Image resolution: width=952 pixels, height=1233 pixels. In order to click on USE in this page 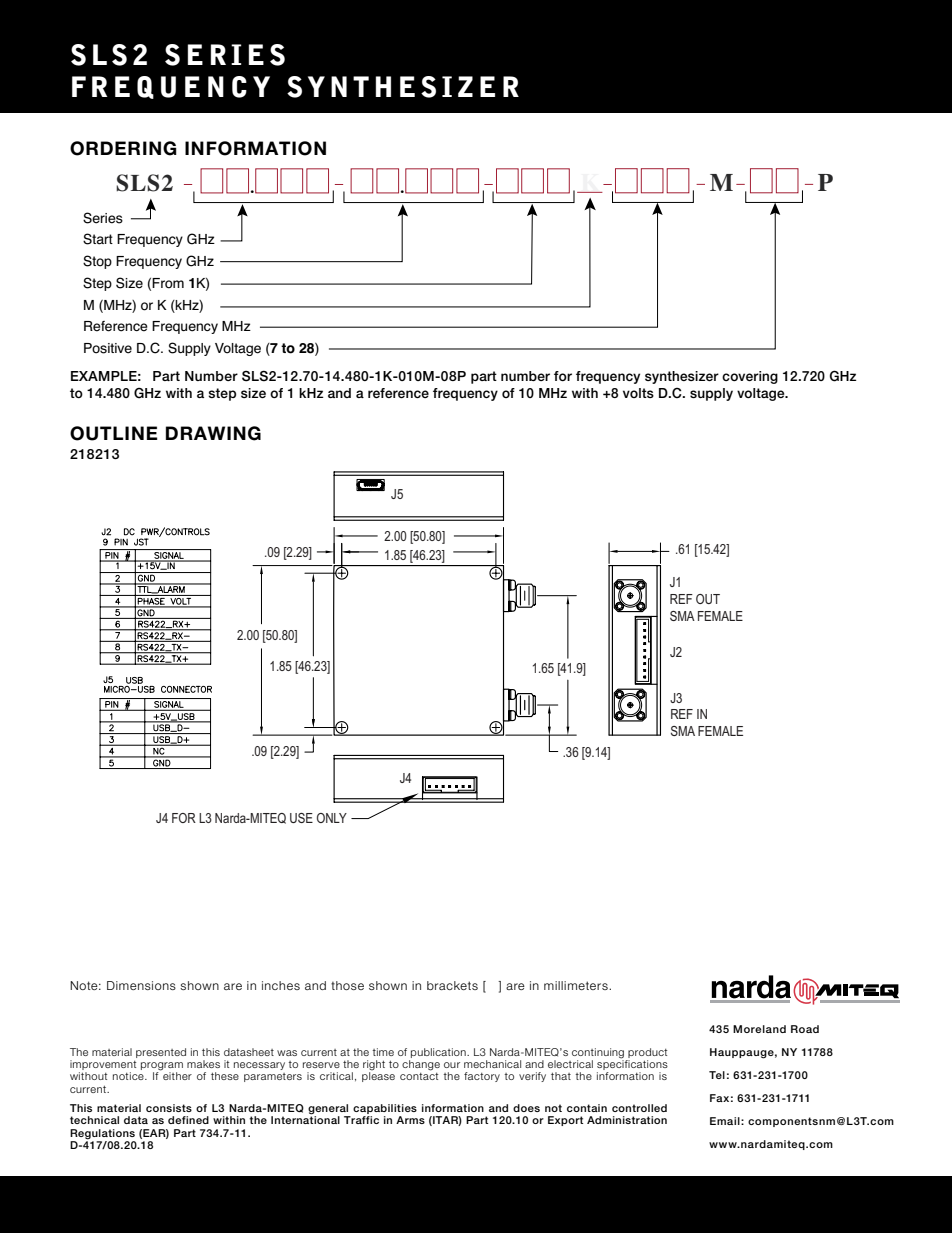, I will do `click(301, 818)`.
